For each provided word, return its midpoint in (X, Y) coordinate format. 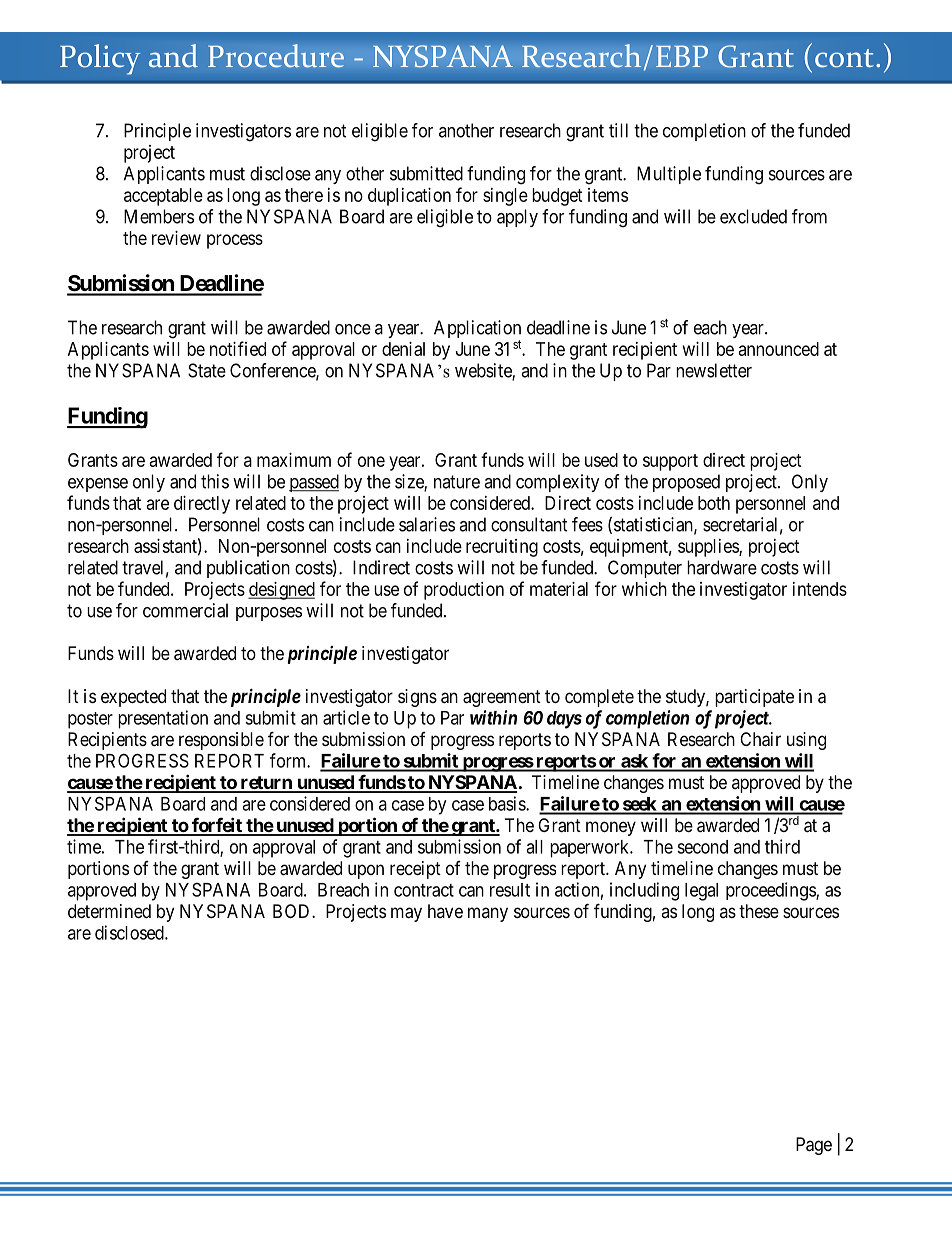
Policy (100, 59)
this (215, 481)
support (670, 462)
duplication (409, 197)
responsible (221, 741)
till (618, 130)
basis (508, 803)
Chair (760, 739)
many (488, 914)
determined (109, 911)
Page (814, 1146)
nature (457, 482)
